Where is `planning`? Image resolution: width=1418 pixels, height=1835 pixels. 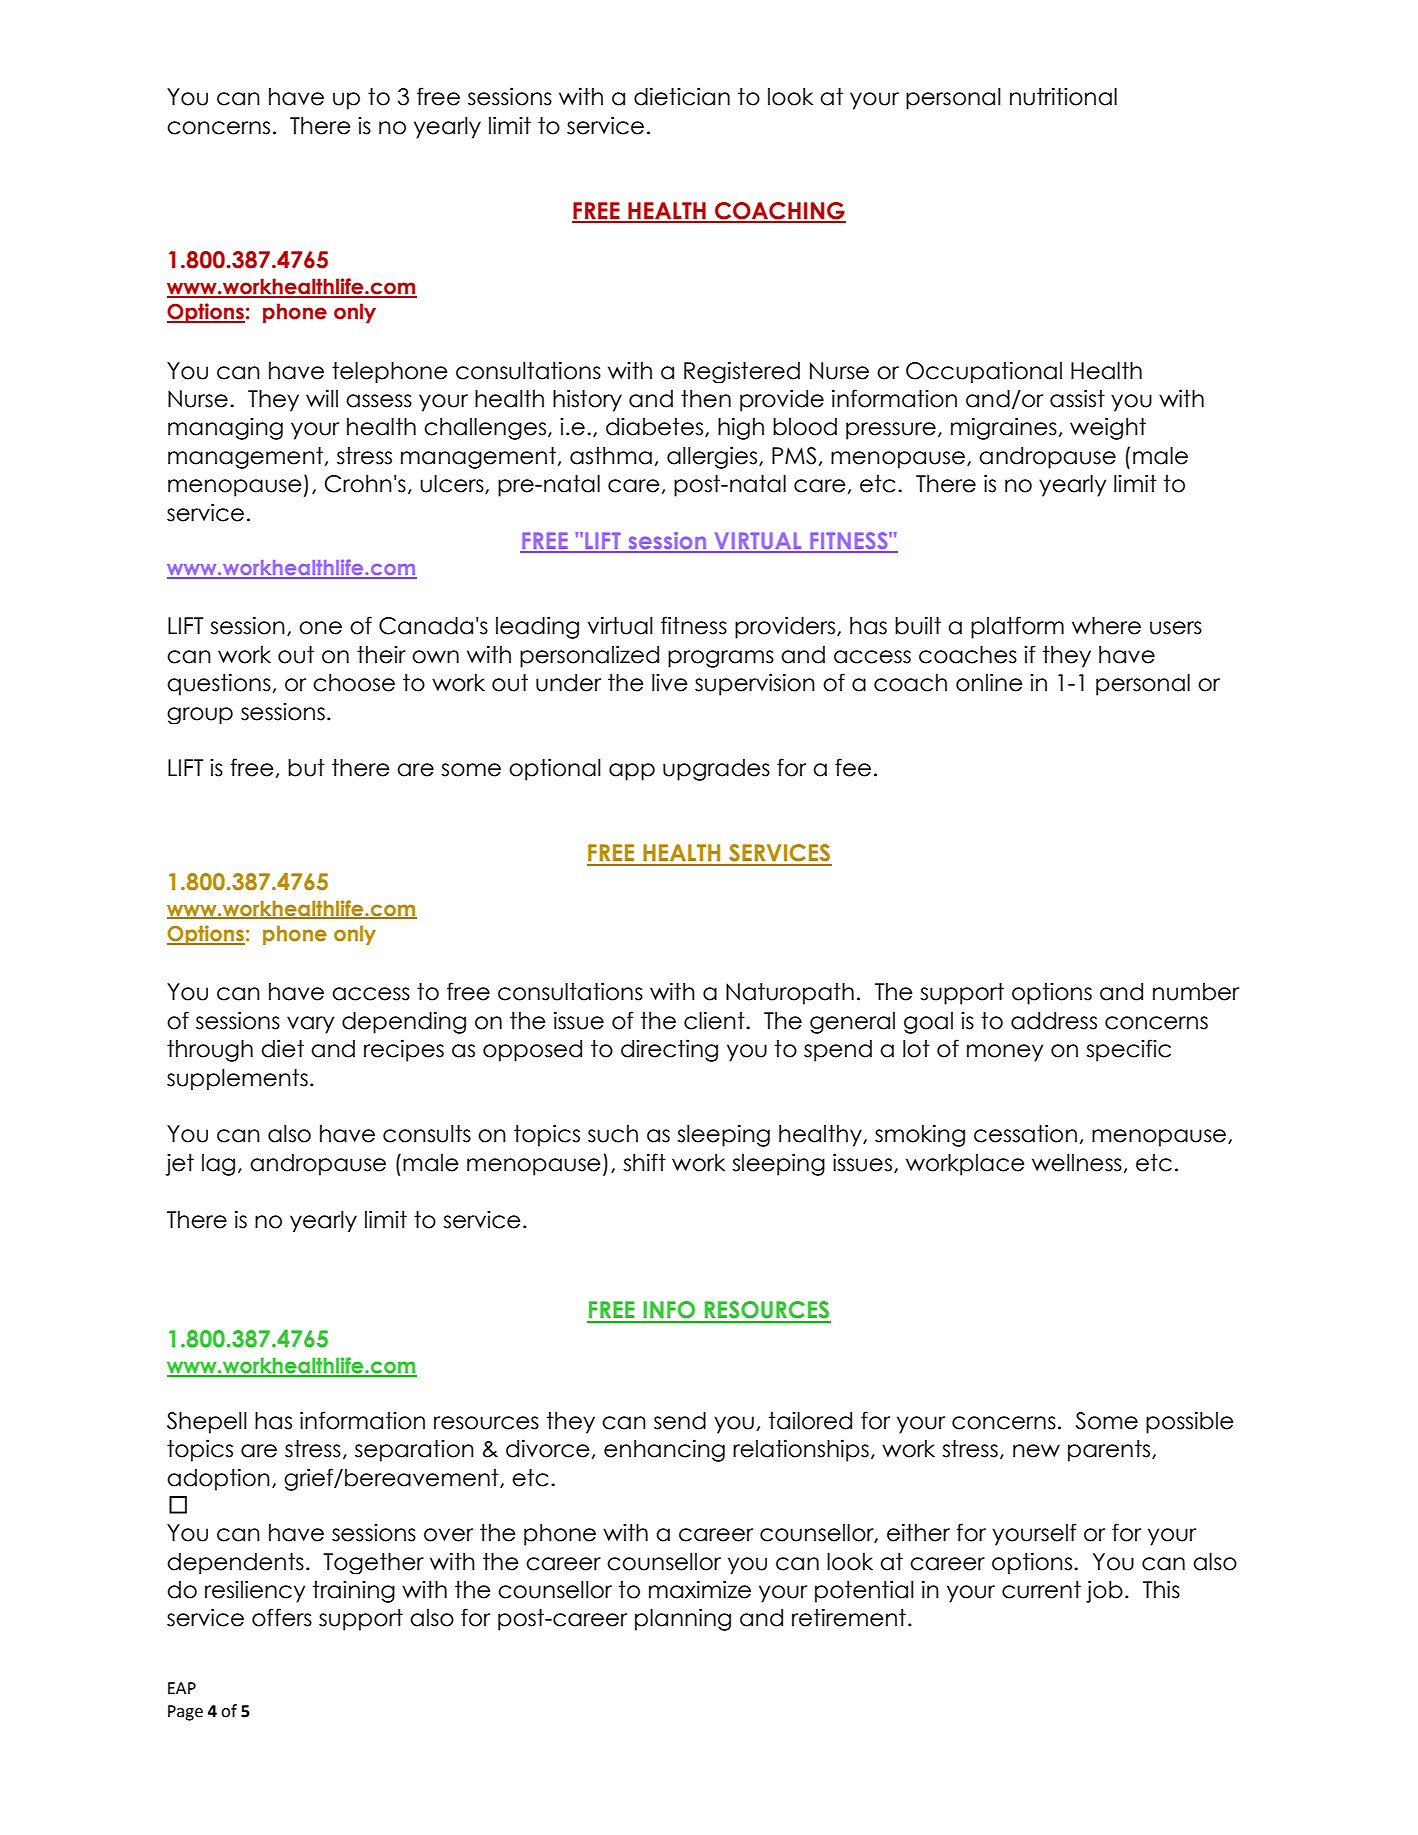 planning is located at coordinates (683, 1619).
